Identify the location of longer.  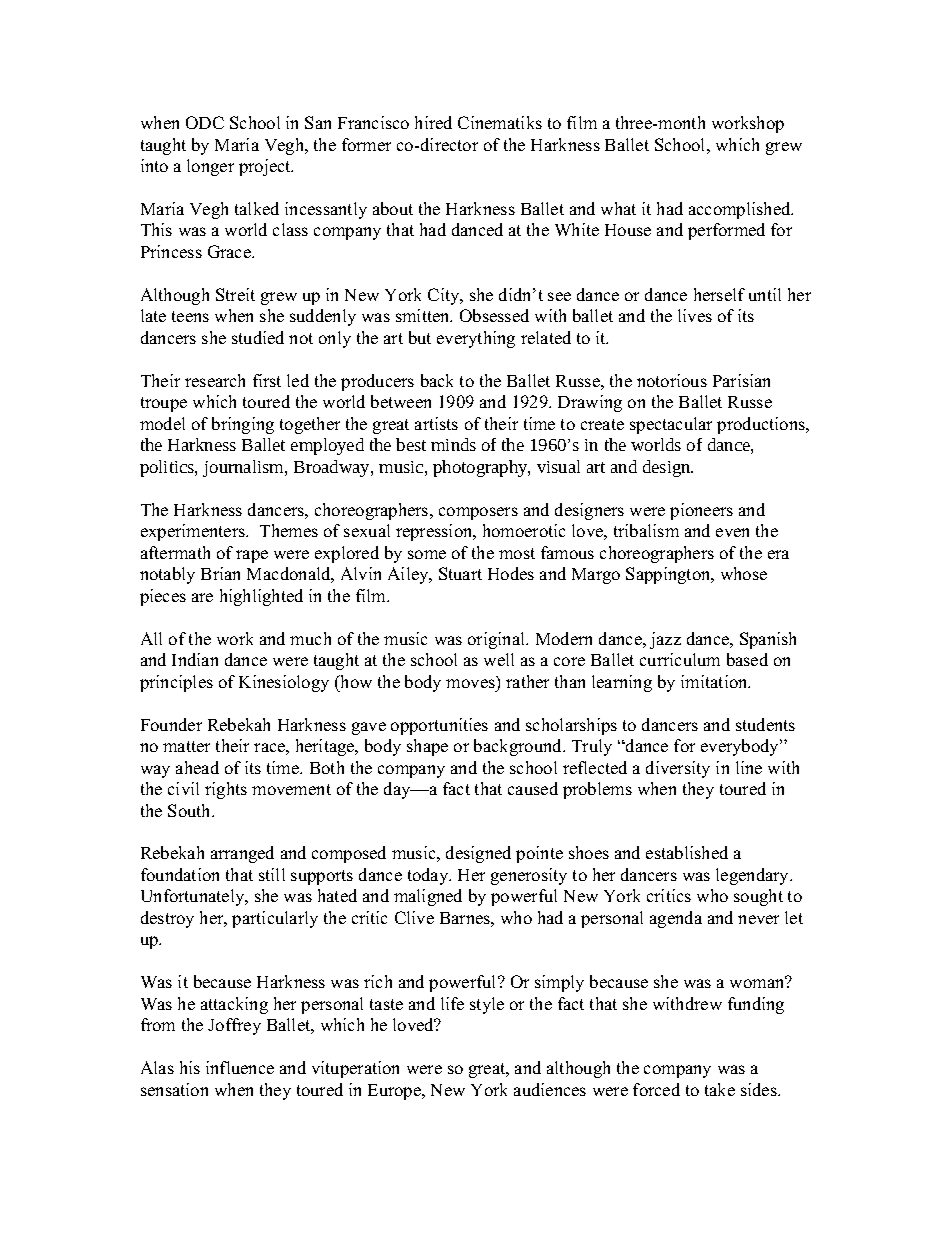
(210, 167).
